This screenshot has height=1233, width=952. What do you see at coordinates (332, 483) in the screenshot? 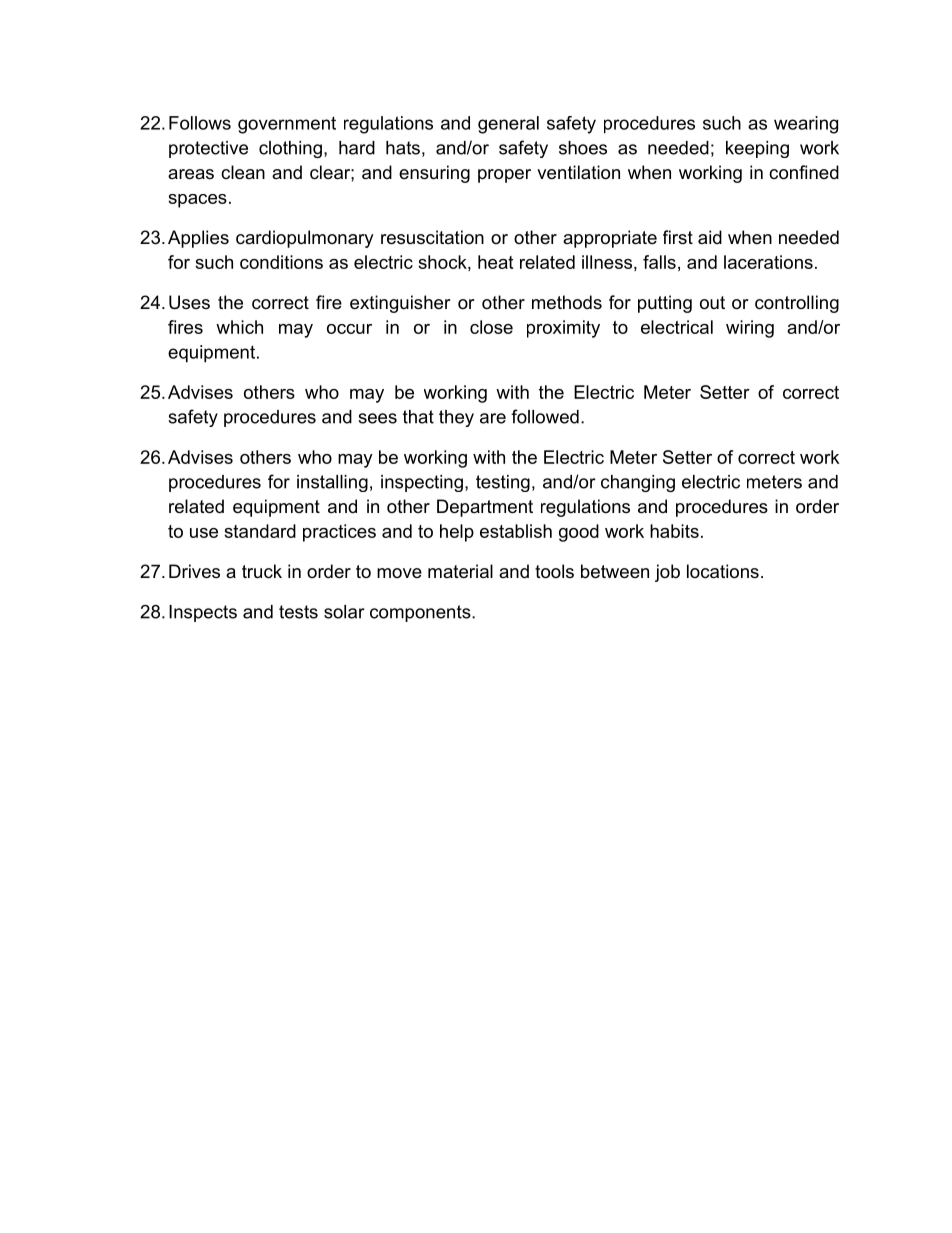
I see `installing` at bounding box center [332, 483].
